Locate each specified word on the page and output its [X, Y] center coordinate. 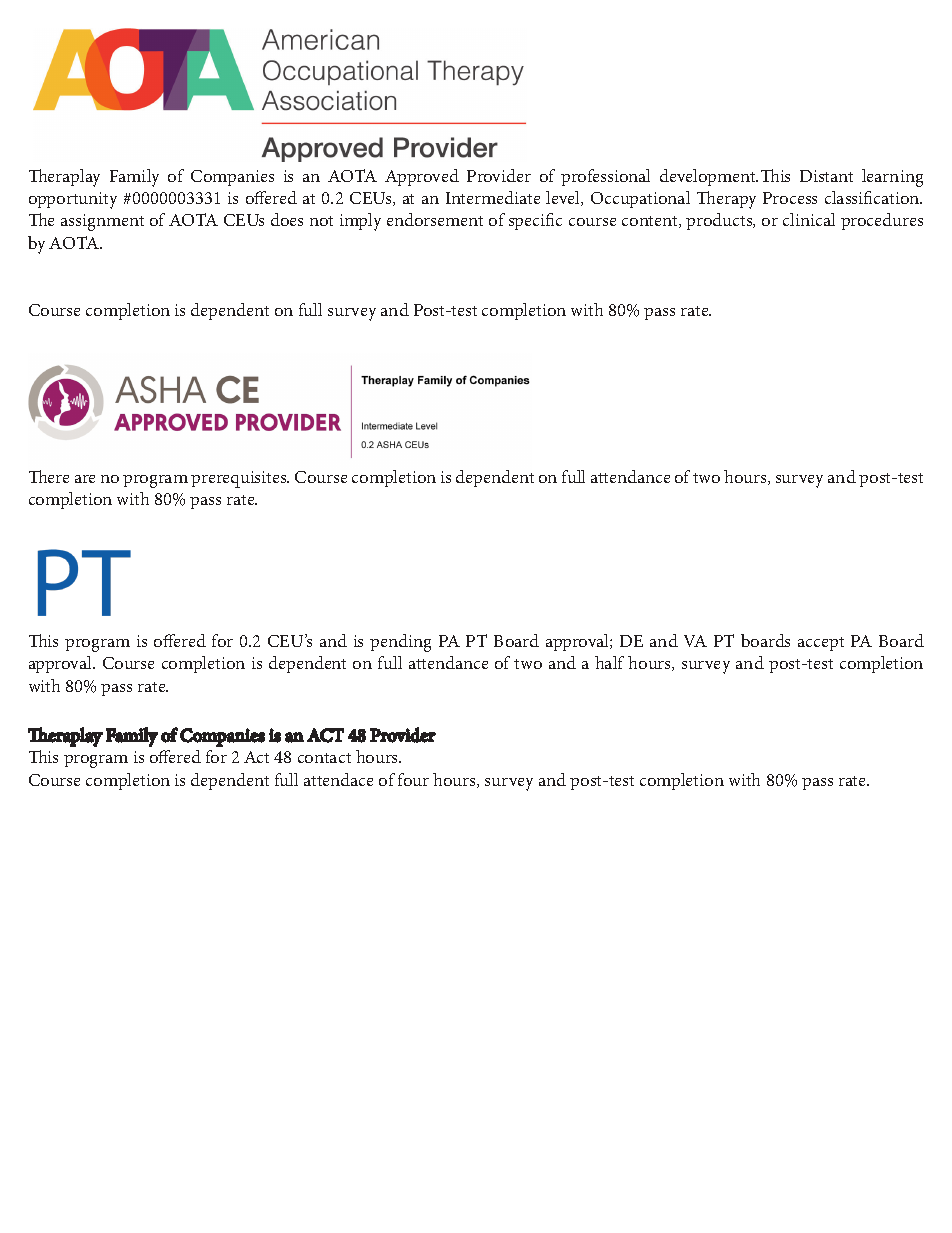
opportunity [73, 200]
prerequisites [240, 479]
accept [821, 644]
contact [324, 758]
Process [790, 198]
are [85, 479]
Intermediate [493, 197]
